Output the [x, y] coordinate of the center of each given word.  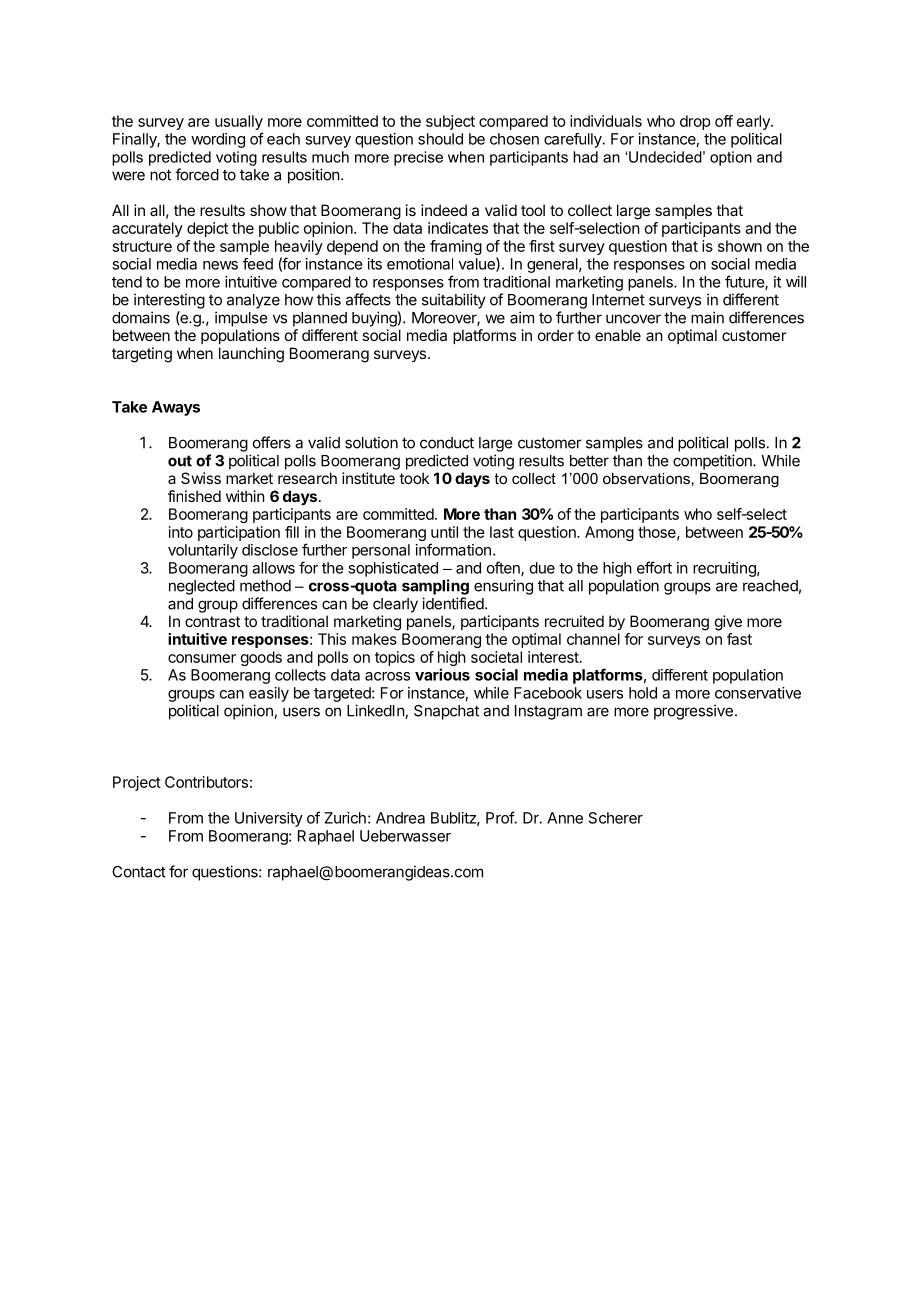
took [414, 478]
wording [218, 140]
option [731, 158]
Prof [500, 817]
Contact [139, 872]
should [440, 139]
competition [713, 462]
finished [194, 496]
